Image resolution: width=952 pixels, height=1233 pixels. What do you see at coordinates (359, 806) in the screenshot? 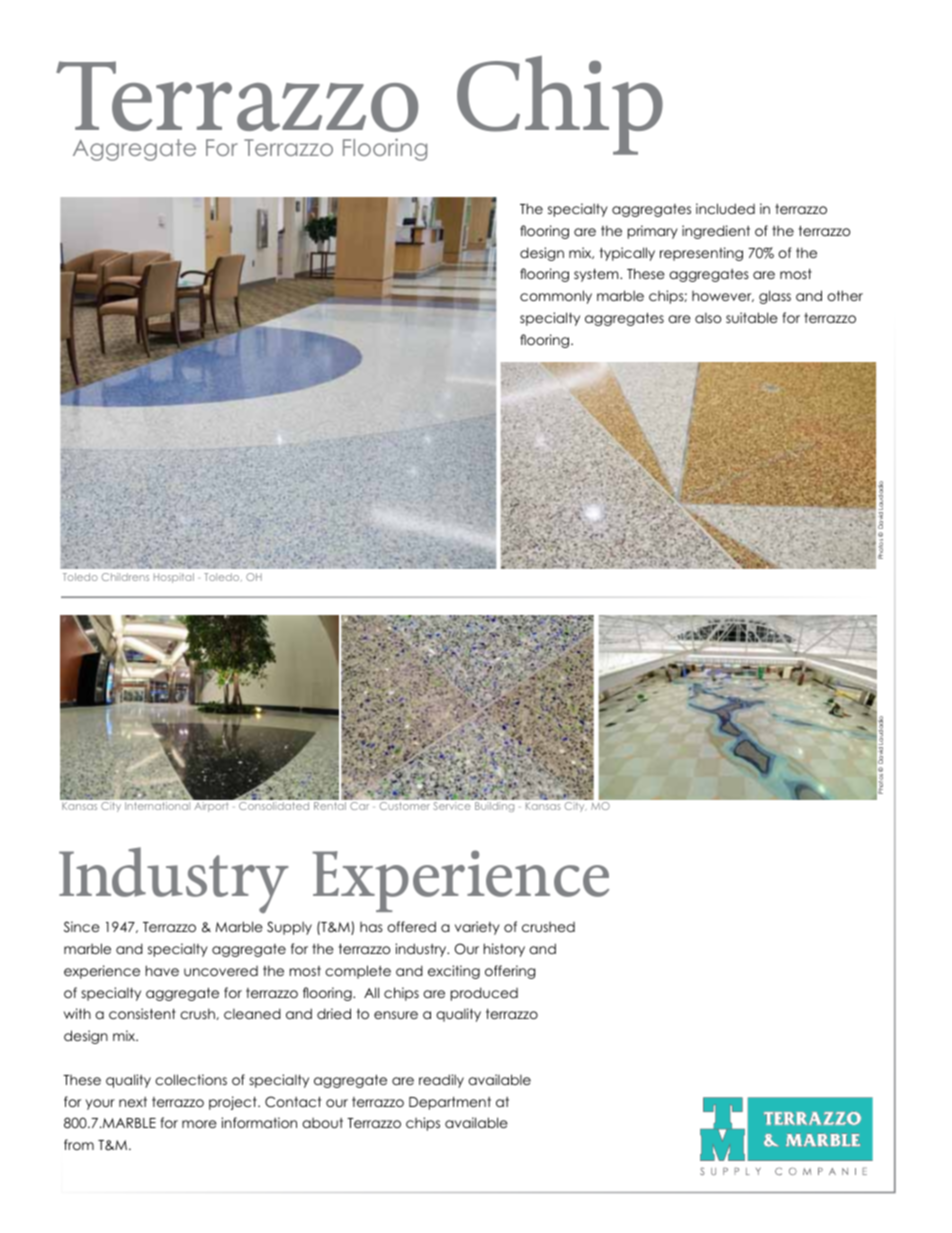
I see `Car` at bounding box center [359, 806].
